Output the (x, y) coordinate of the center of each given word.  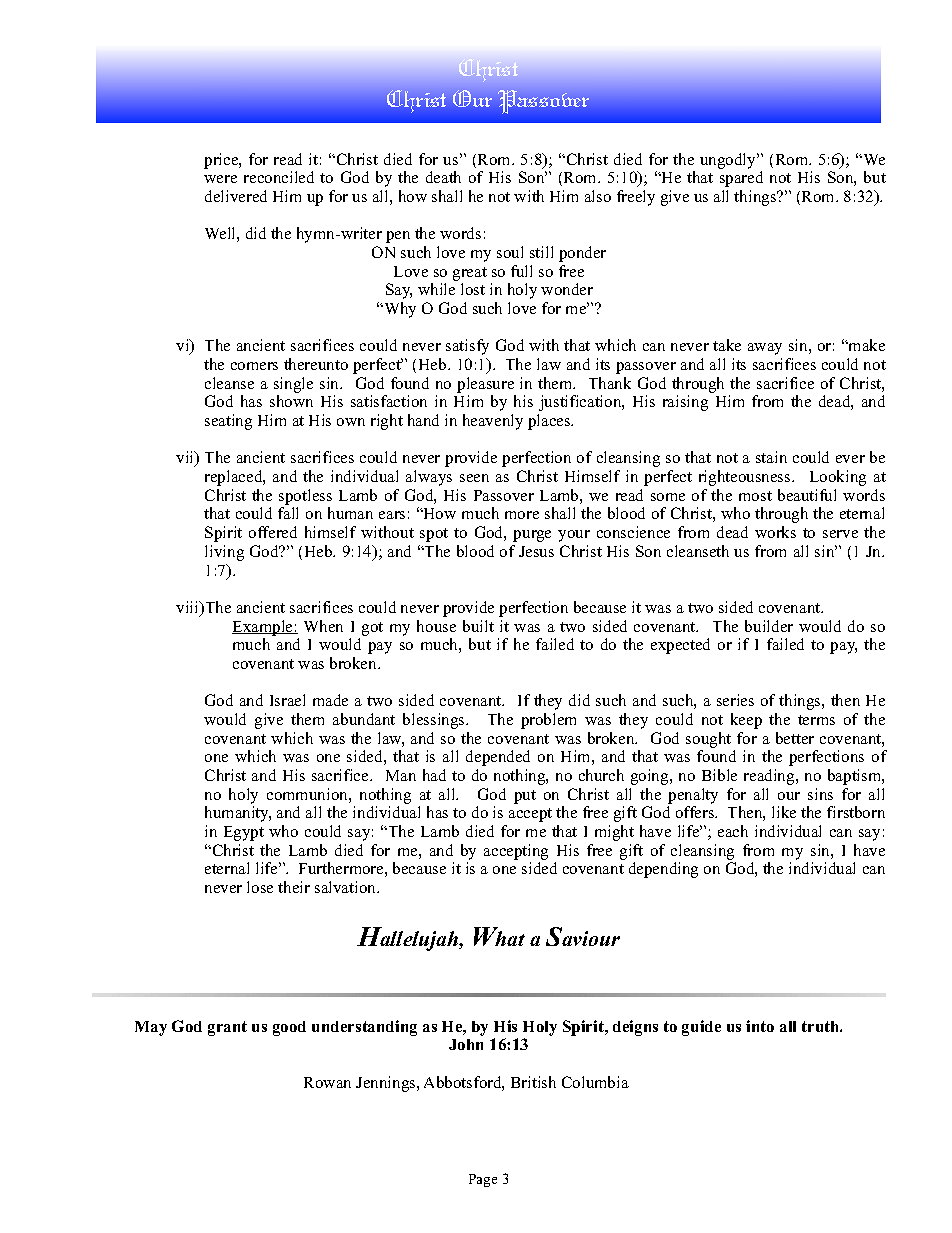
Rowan (327, 1082)
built (478, 626)
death (443, 177)
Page (483, 1180)
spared (741, 179)
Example (263, 628)
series (735, 700)
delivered (236, 196)
